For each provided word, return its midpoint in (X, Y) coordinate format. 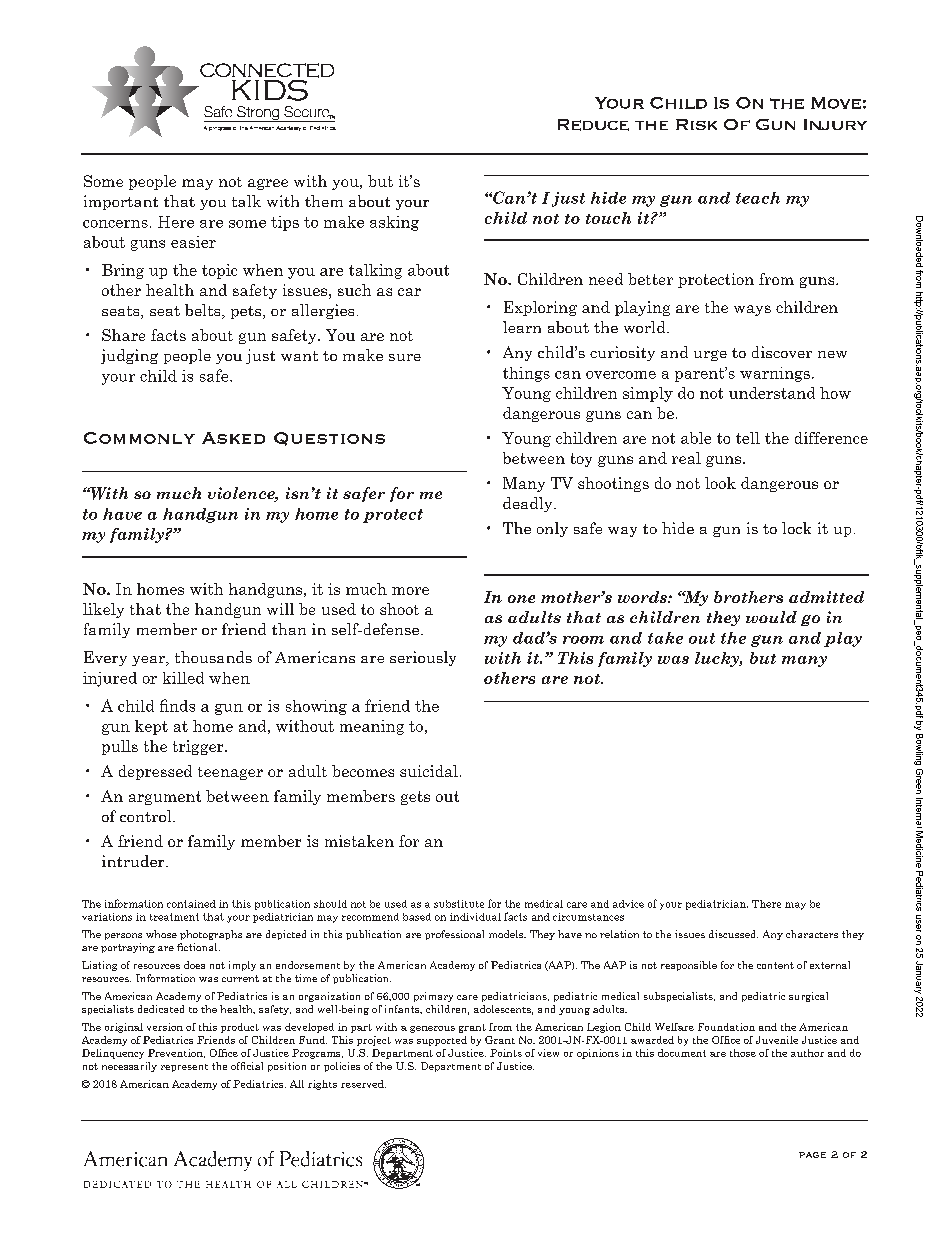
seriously (423, 658)
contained (191, 904)
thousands (213, 657)
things (526, 374)
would (771, 617)
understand (772, 393)
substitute (459, 904)
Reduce (593, 125)
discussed (733, 934)
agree (268, 184)
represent (184, 1068)
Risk (696, 124)
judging (129, 356)
